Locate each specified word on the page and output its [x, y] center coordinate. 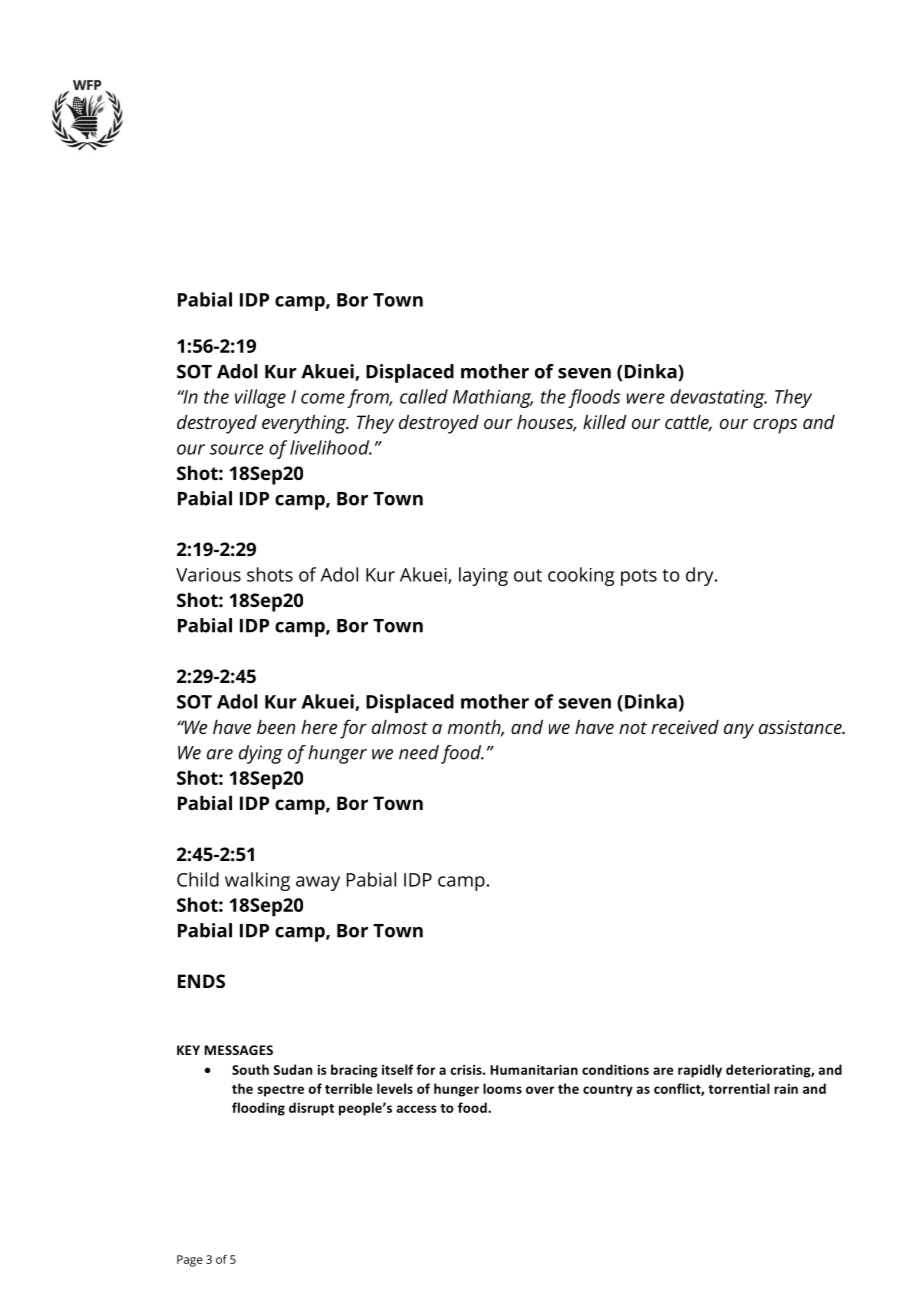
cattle [688, 423]
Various [208, 575]
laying [483, 576]
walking [257, 881]
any [739, 731]
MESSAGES [238, 1050]
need [419, 752]
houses [546, 423]
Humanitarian [534, 1070]
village [260, 398]
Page [189, 1261]
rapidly [700, 1071]
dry [701, 576]
